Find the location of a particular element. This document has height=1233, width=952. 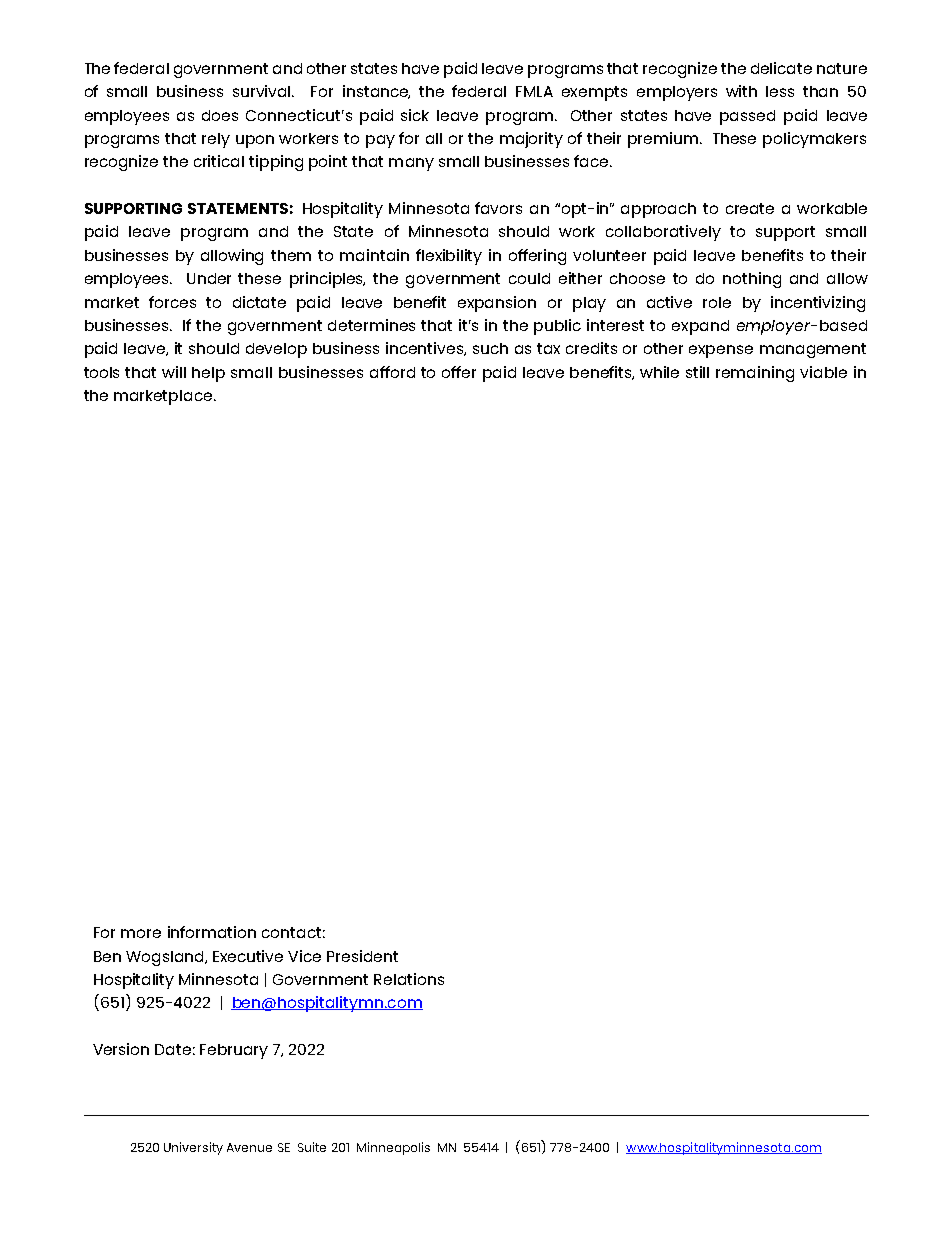

does is located at coordinates (220, 115).
